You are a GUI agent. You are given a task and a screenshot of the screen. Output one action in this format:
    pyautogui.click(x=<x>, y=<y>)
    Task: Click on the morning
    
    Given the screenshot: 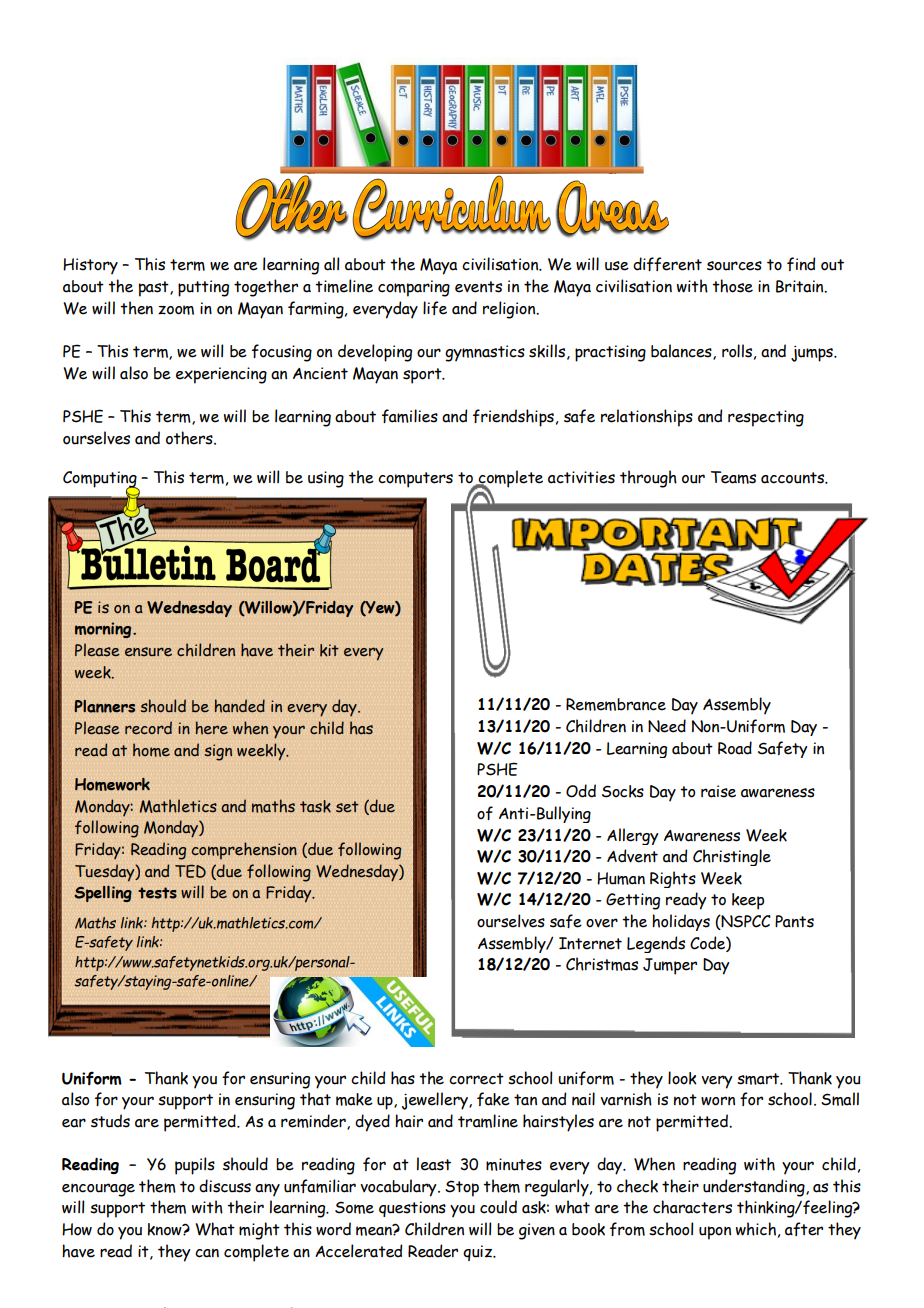 What is the action you would take?
    pyautogui.click(x=104, y=630)
